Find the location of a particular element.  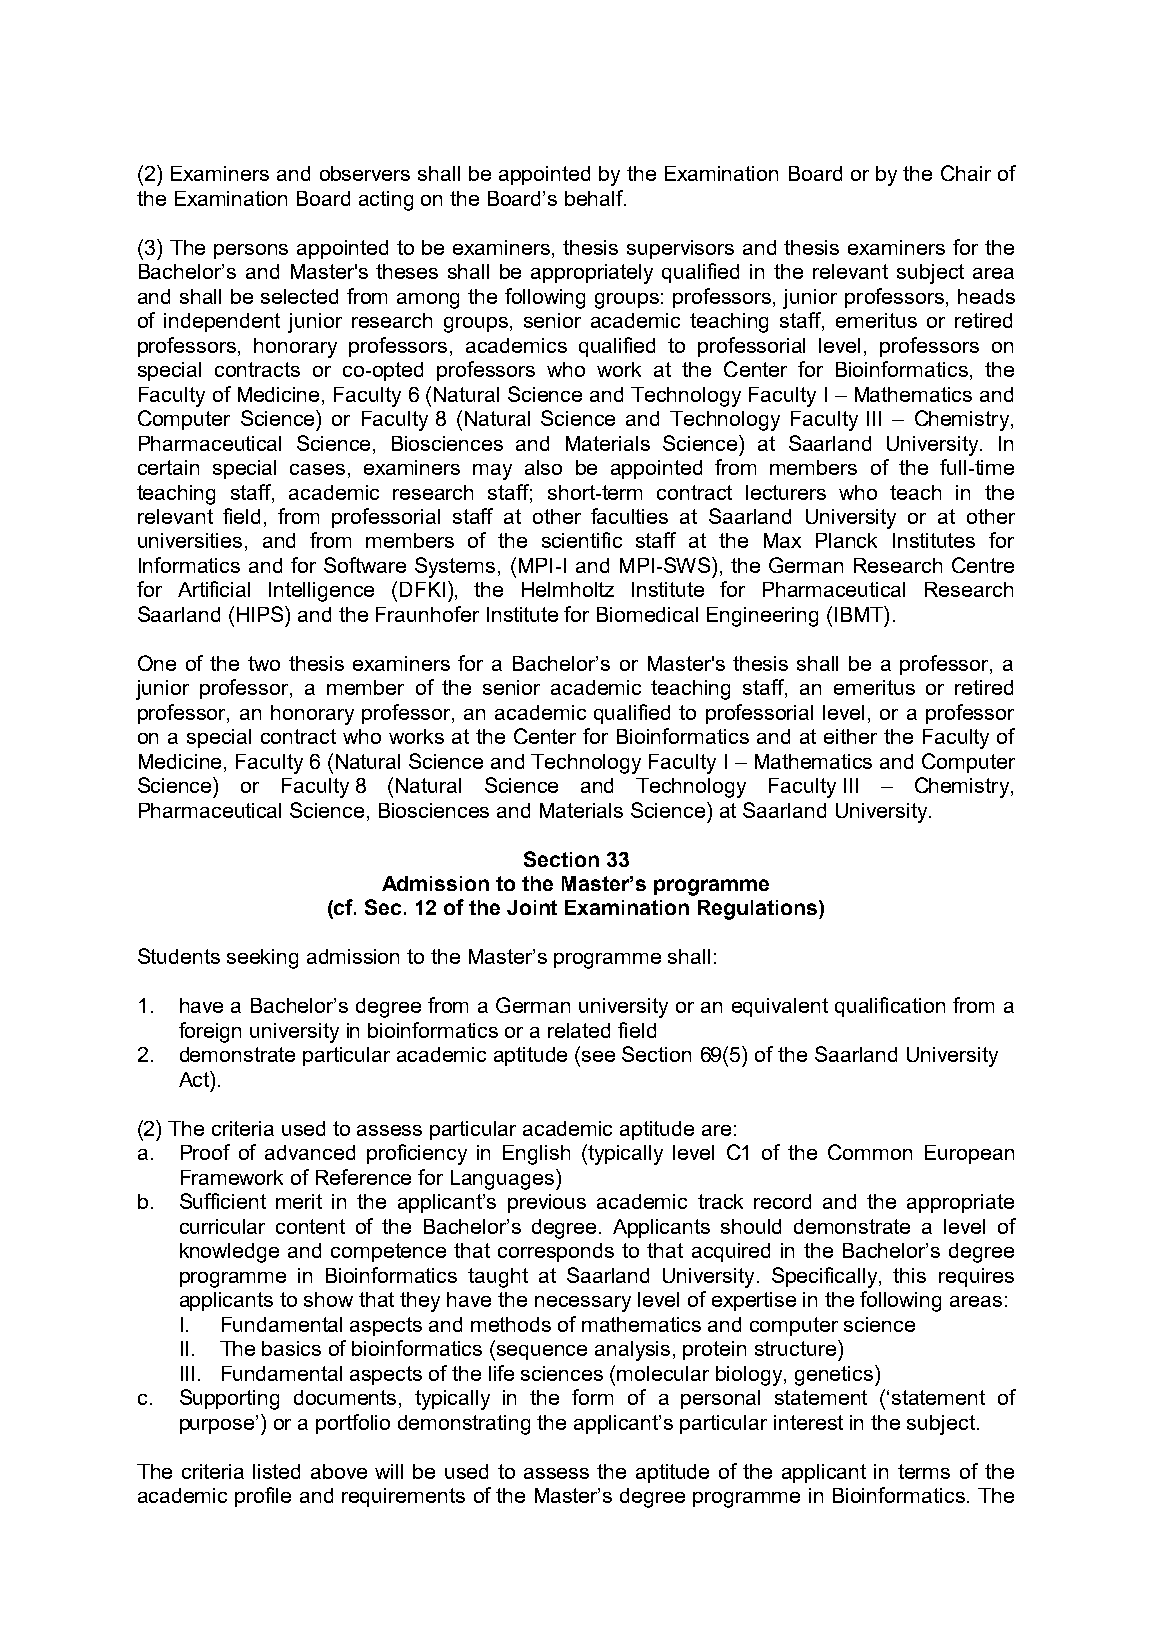

listed is located at coordinates (276, 1471).
